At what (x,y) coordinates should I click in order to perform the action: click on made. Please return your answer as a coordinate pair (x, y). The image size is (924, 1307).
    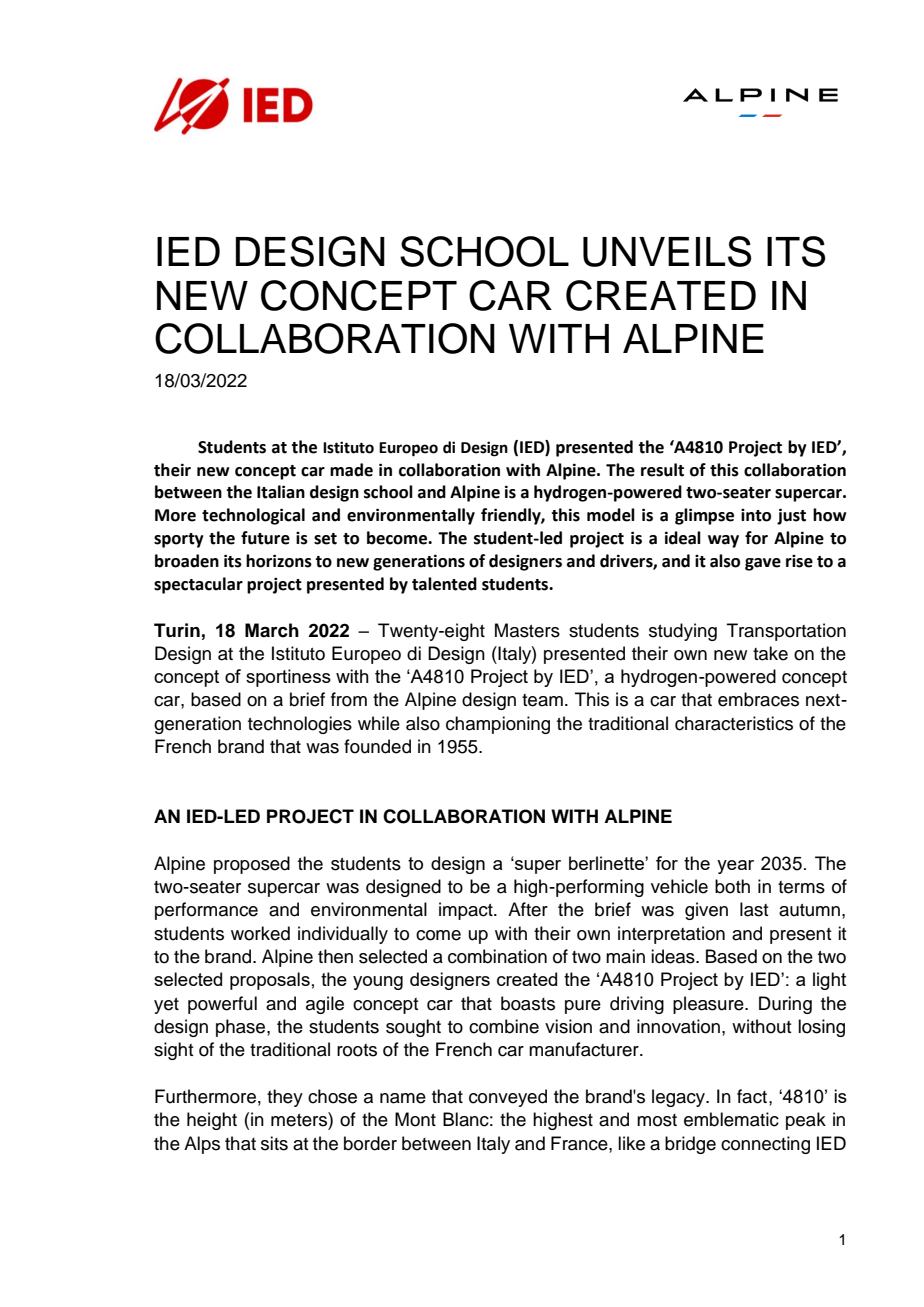
    Looking at the image, I should click on (351, 470).
